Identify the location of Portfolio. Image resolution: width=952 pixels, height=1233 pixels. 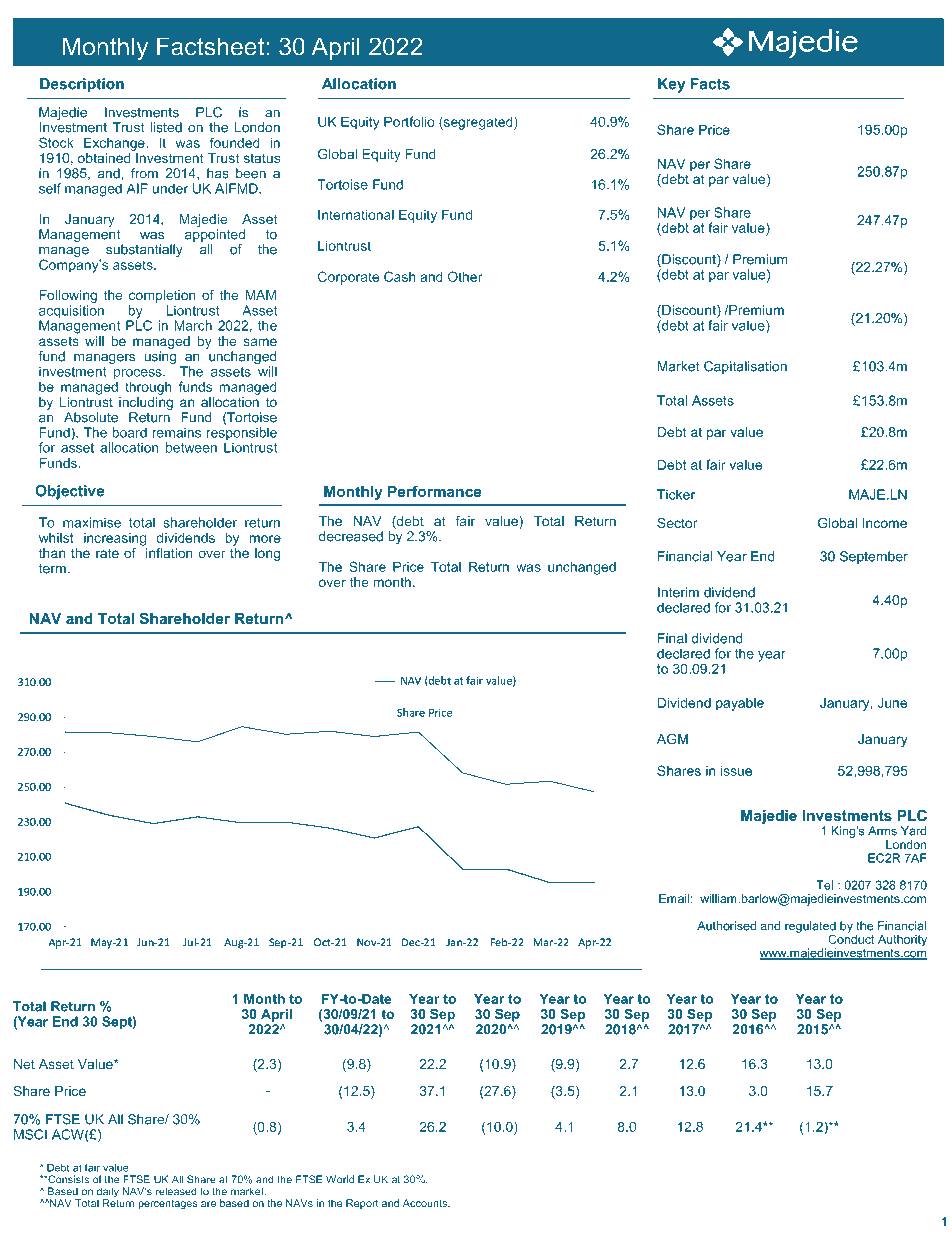
(409, 121).
